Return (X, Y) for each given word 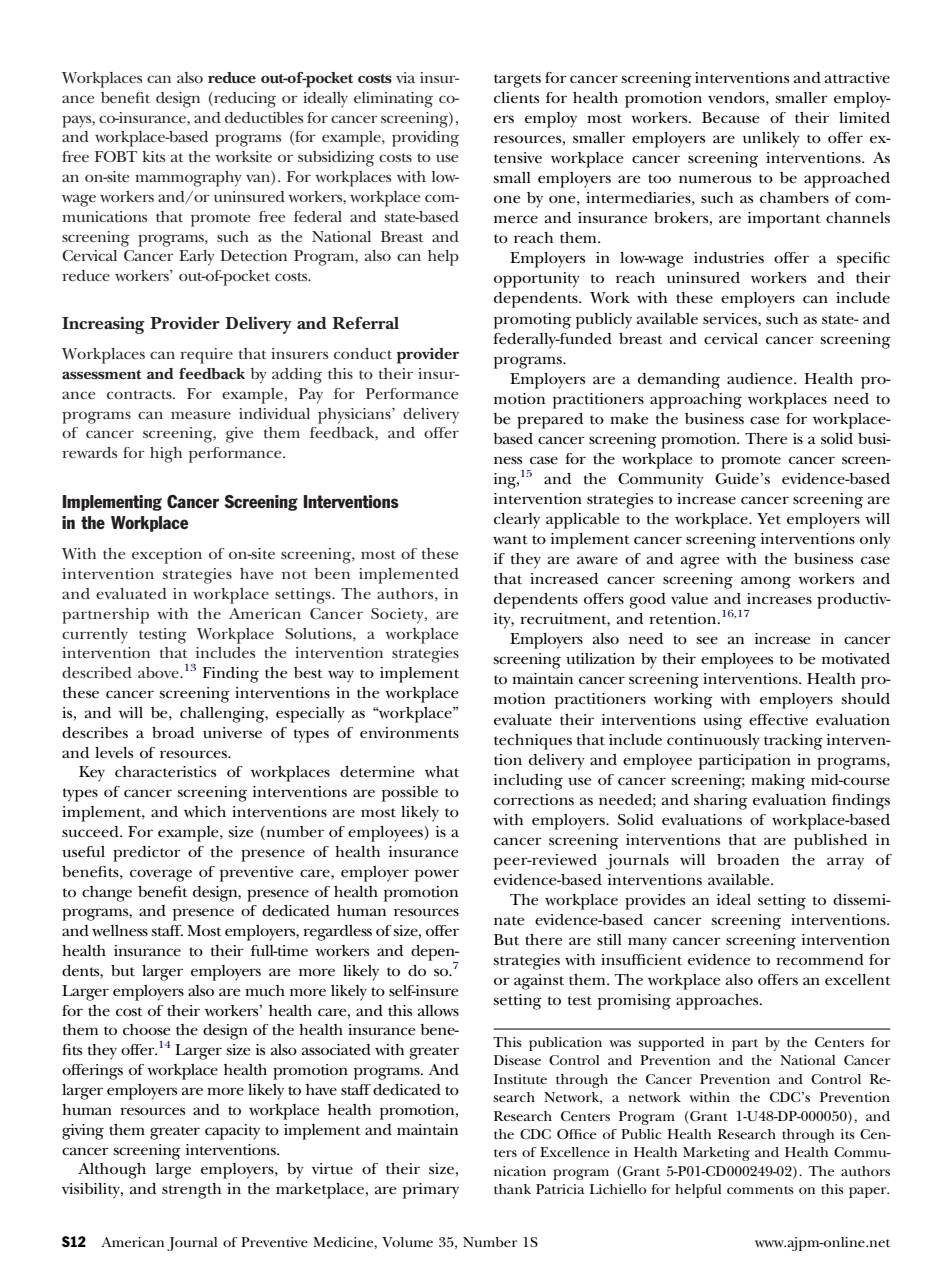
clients (516, 97)
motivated (856, 658)
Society (398, 616)
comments (760, 1190)
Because (730, 117)
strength (191, 1191)
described (97, 672)
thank (512, 1189)
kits (153, 156)
